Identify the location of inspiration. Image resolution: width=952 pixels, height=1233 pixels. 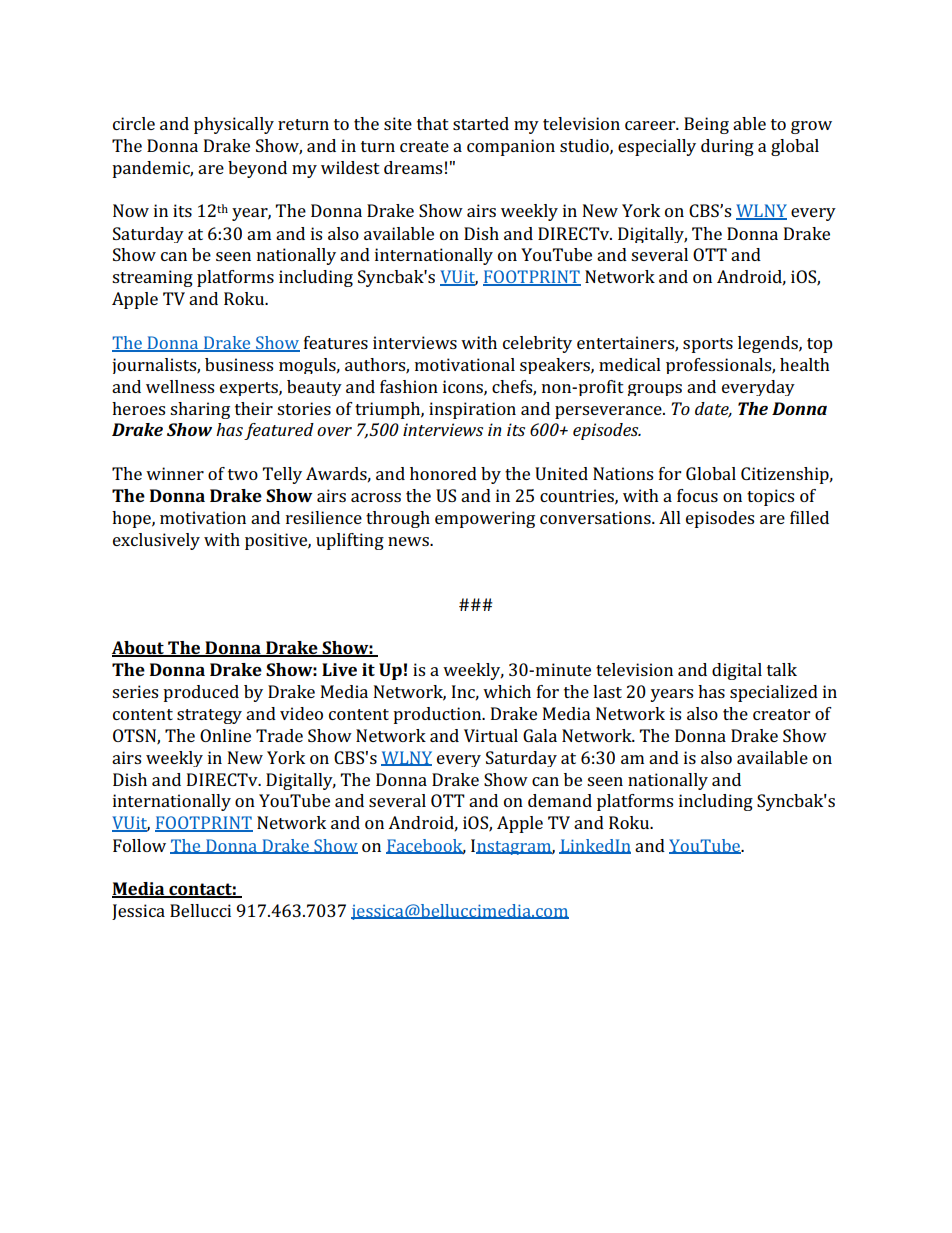
(472, 410).
